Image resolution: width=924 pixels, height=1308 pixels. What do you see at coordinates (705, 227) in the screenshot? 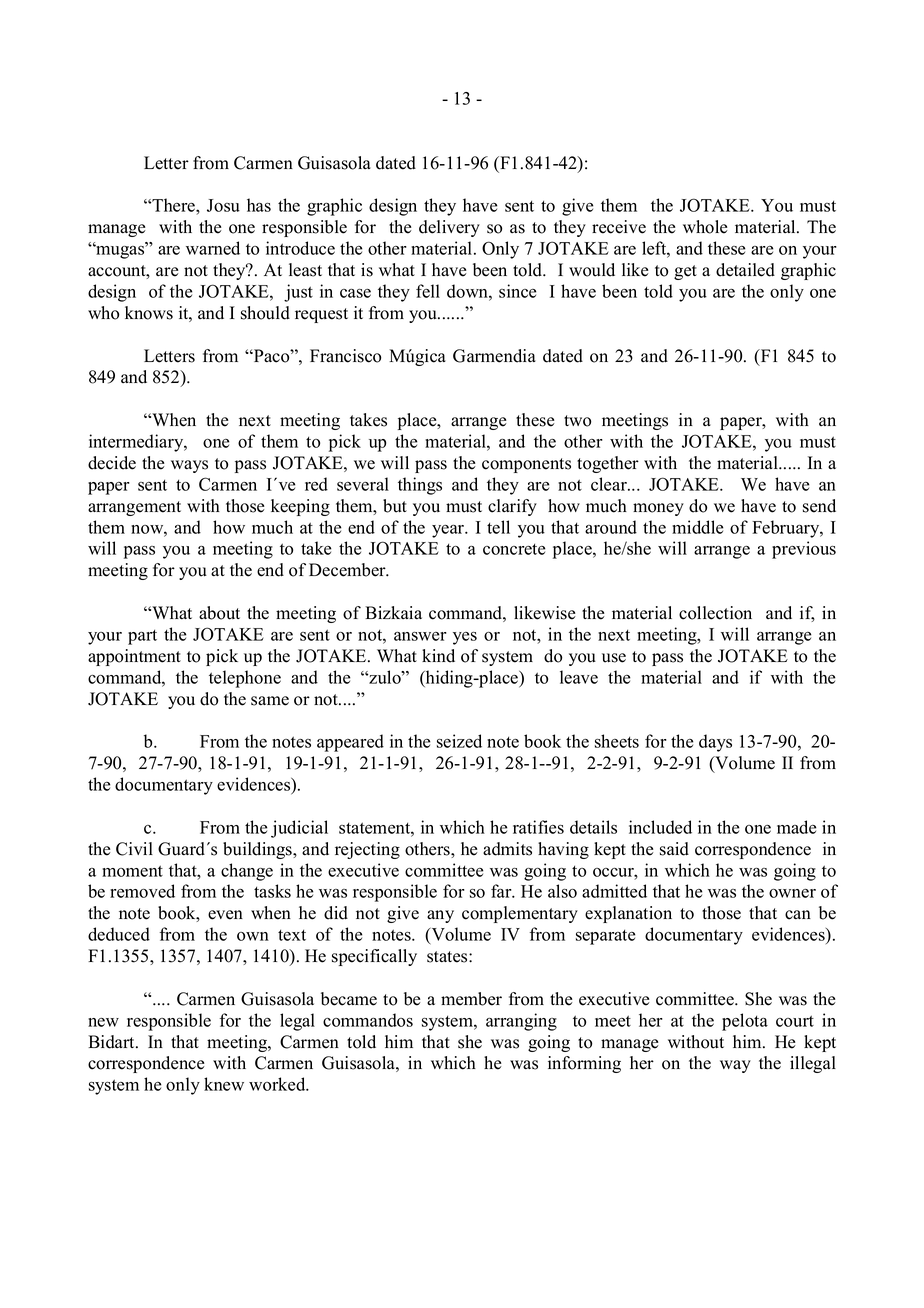
I see `whole` at bounding box center [705, 227].
